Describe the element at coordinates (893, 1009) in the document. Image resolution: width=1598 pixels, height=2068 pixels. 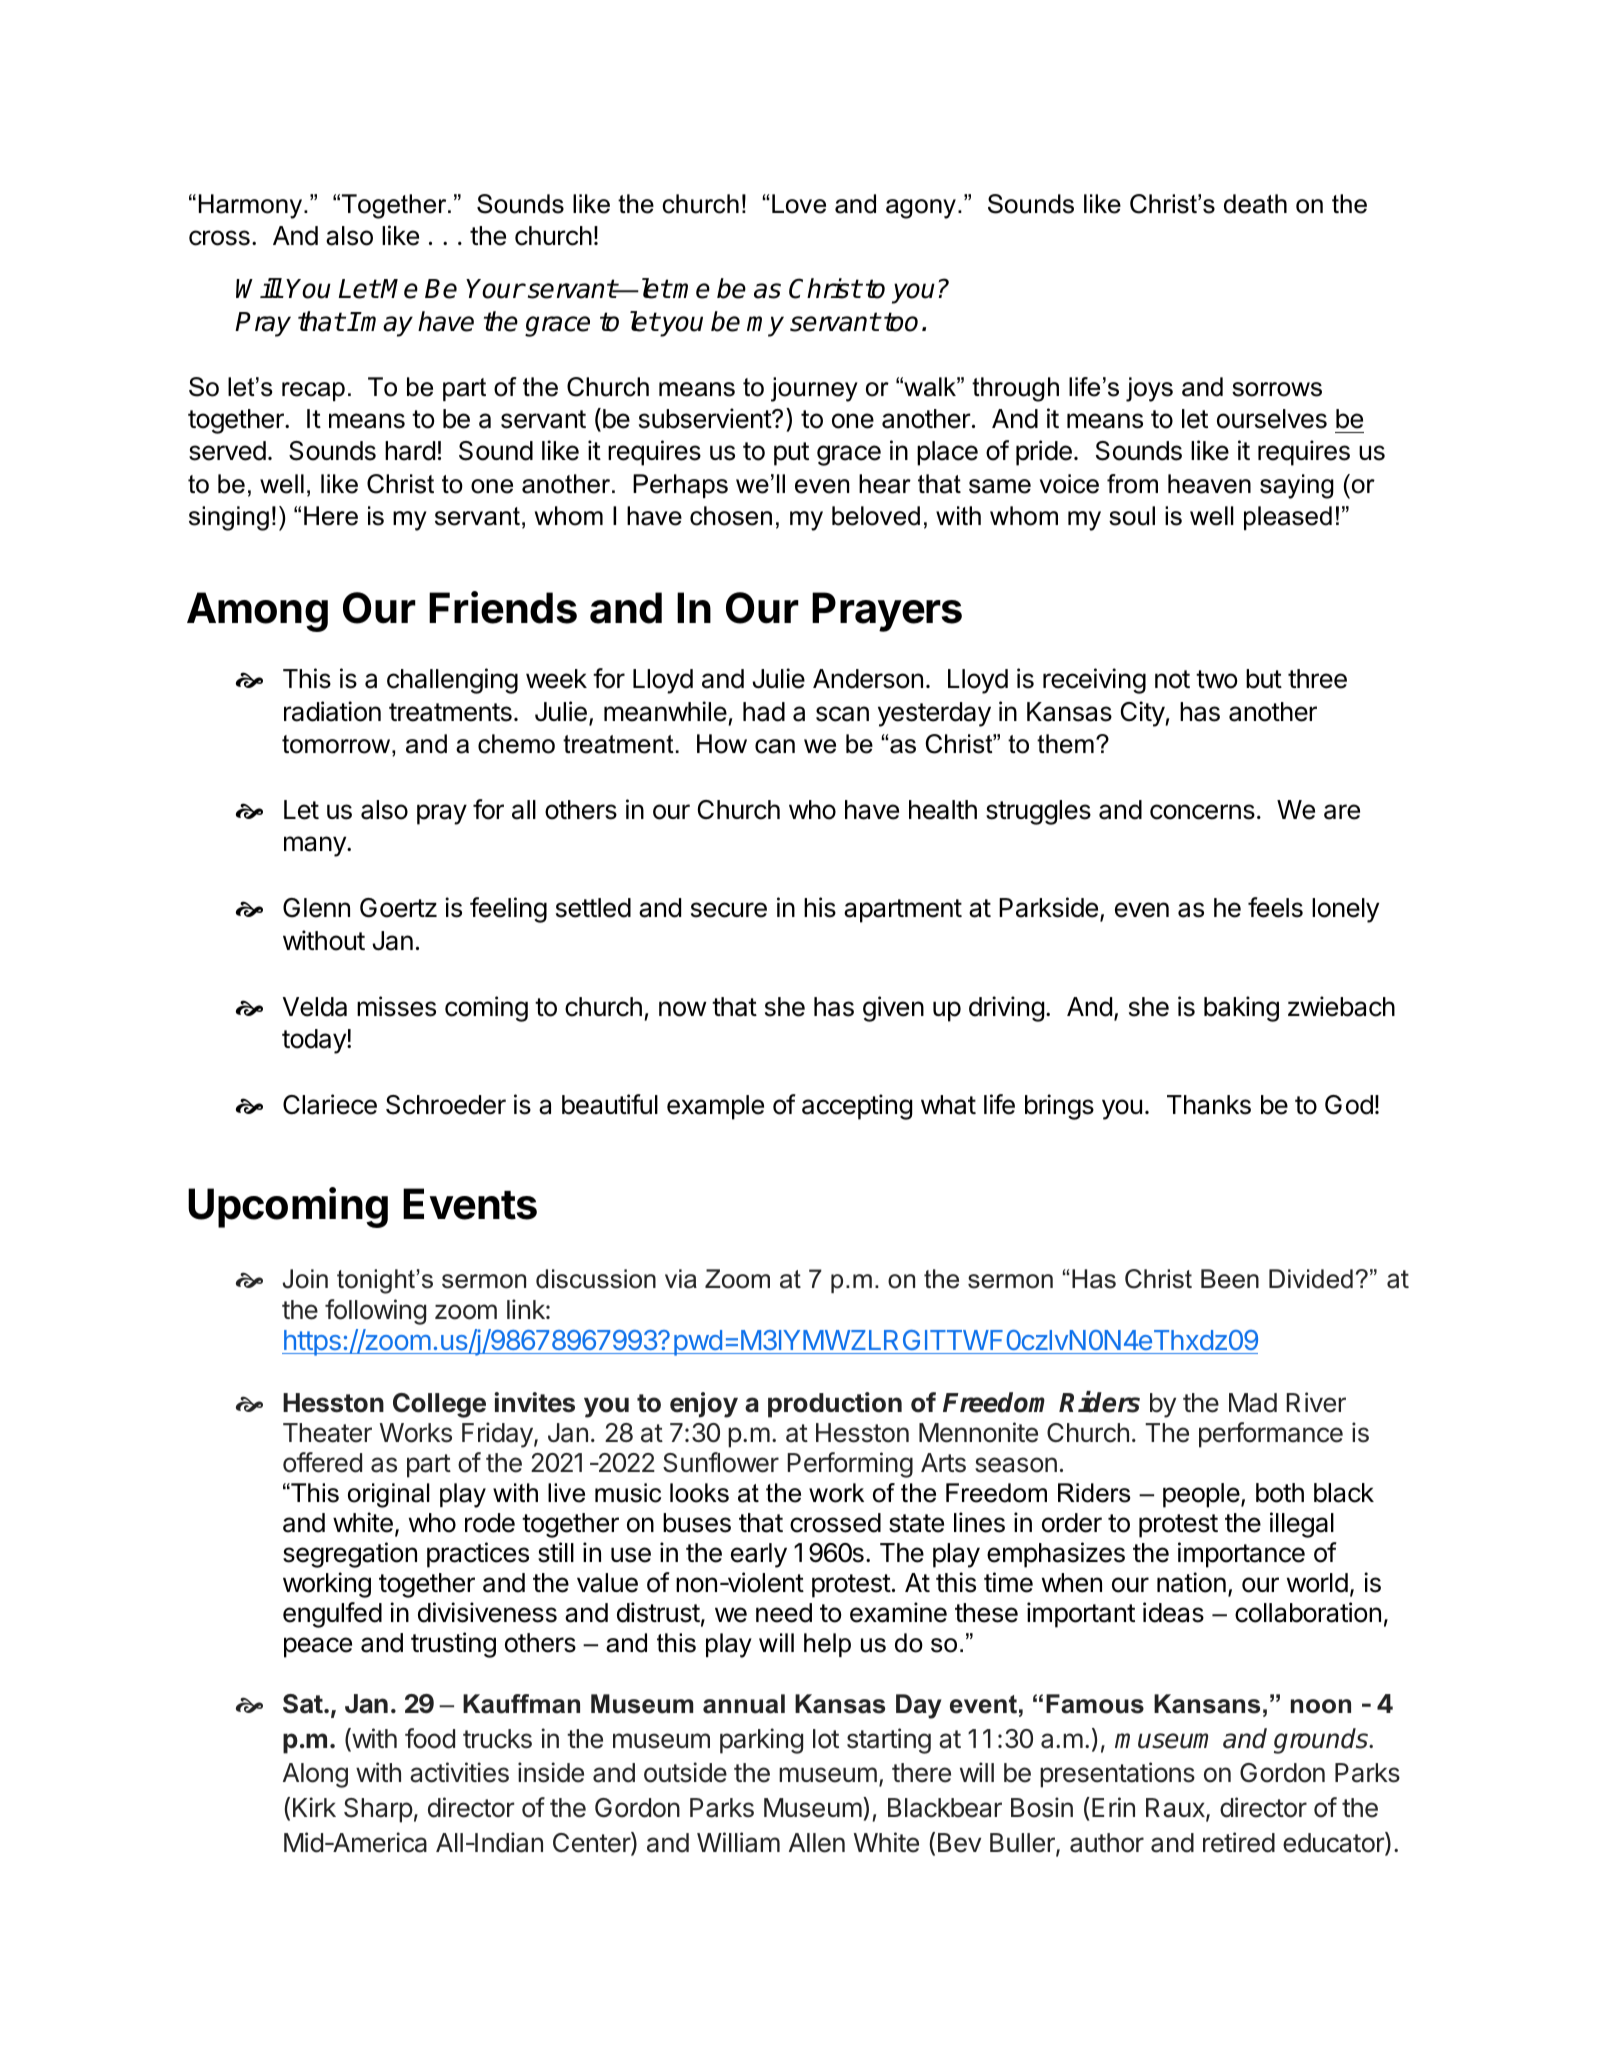
I see `given` at that location.
